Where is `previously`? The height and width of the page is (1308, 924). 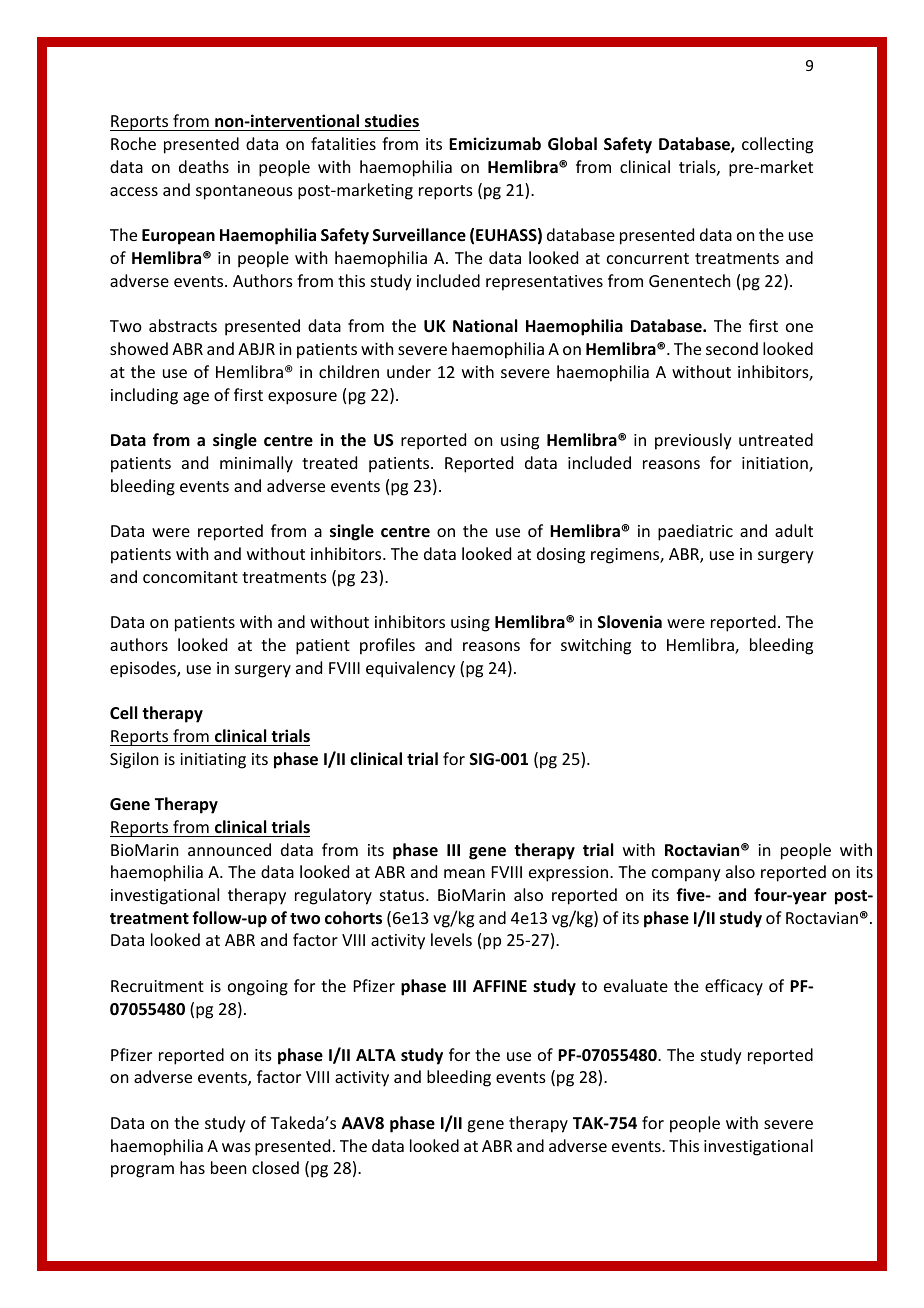
previously is located at coordinates (693, 441).
